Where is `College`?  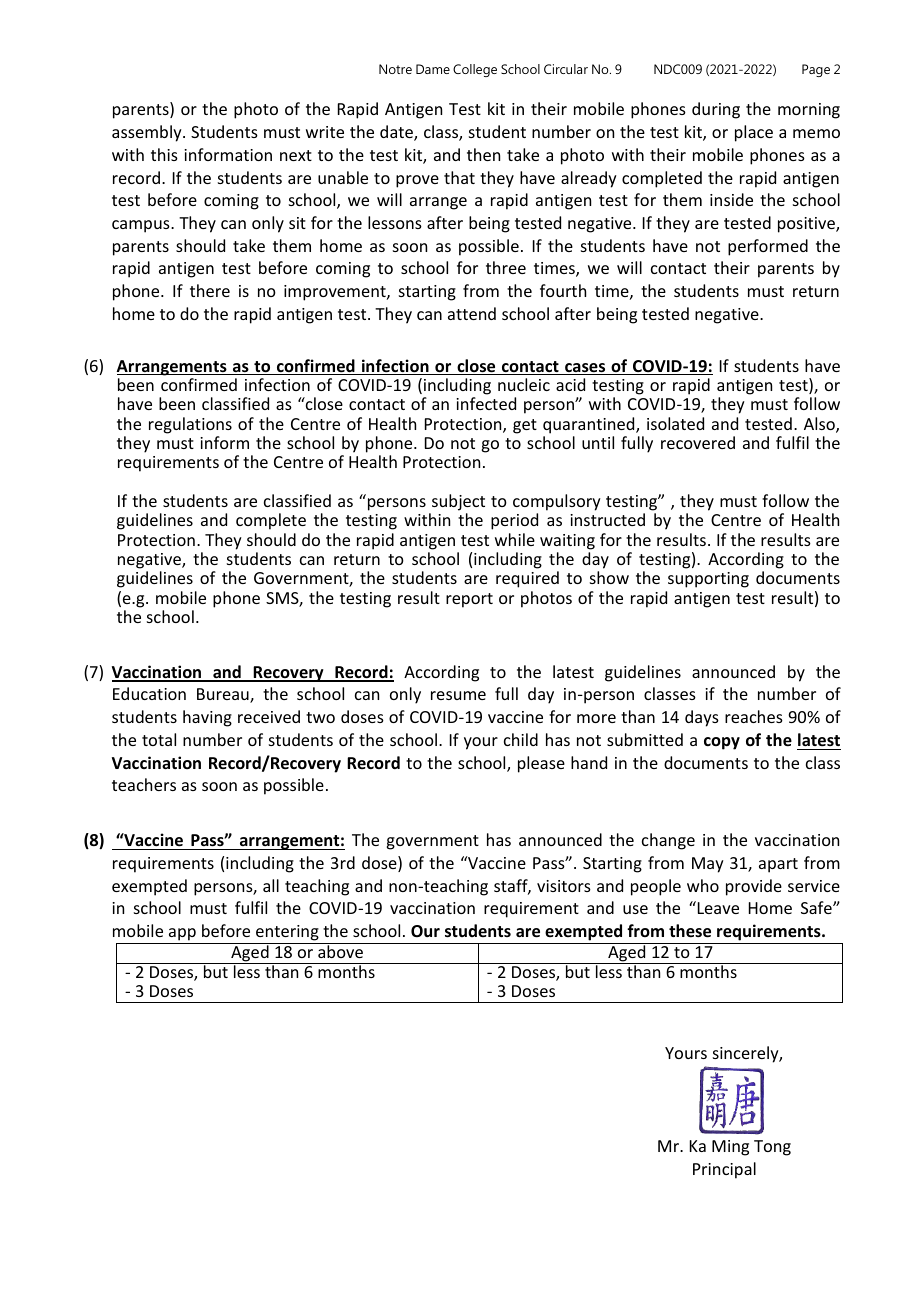 College is located at coordinates (475, 70).
